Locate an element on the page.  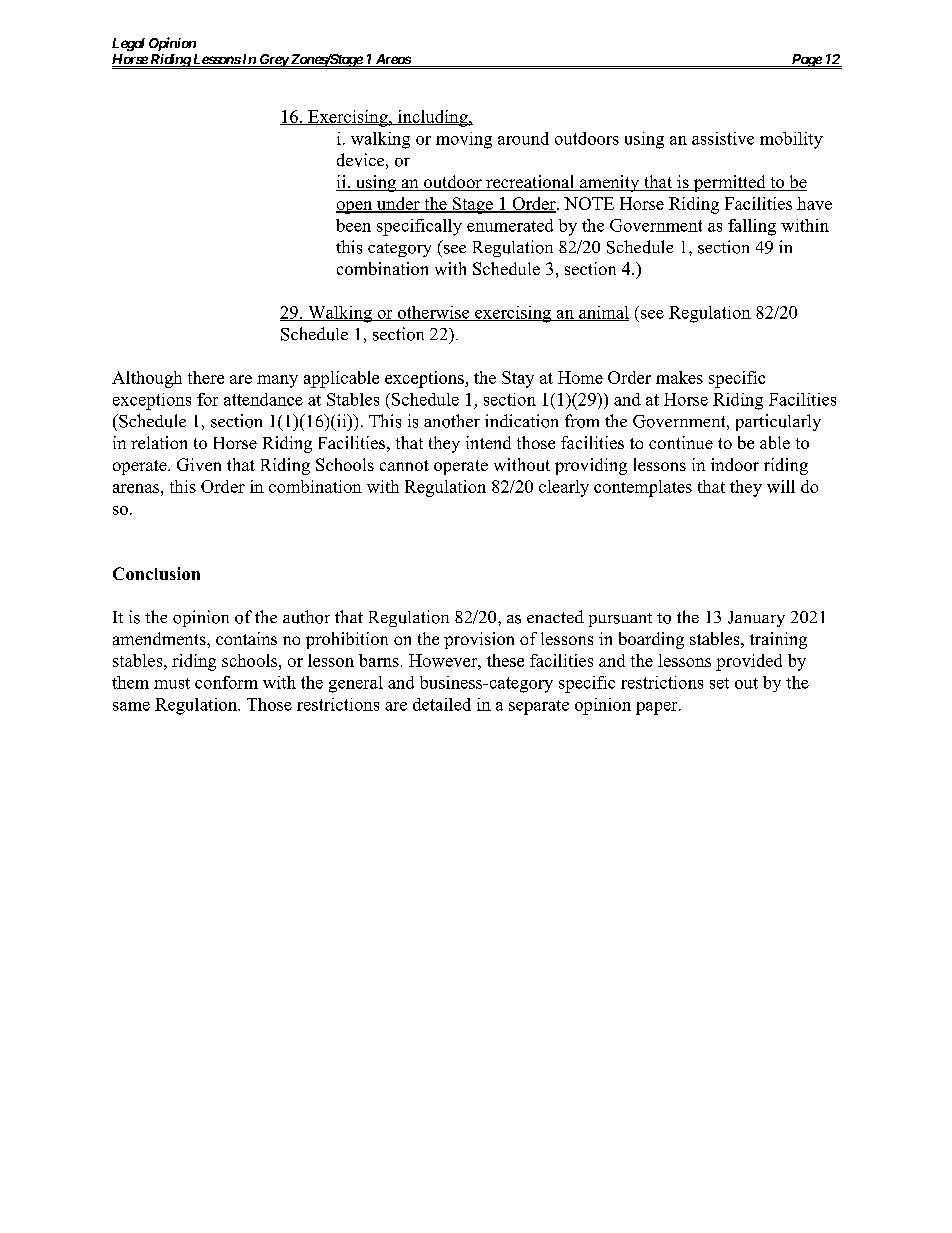
falling is located at coordinates (752, 227).
